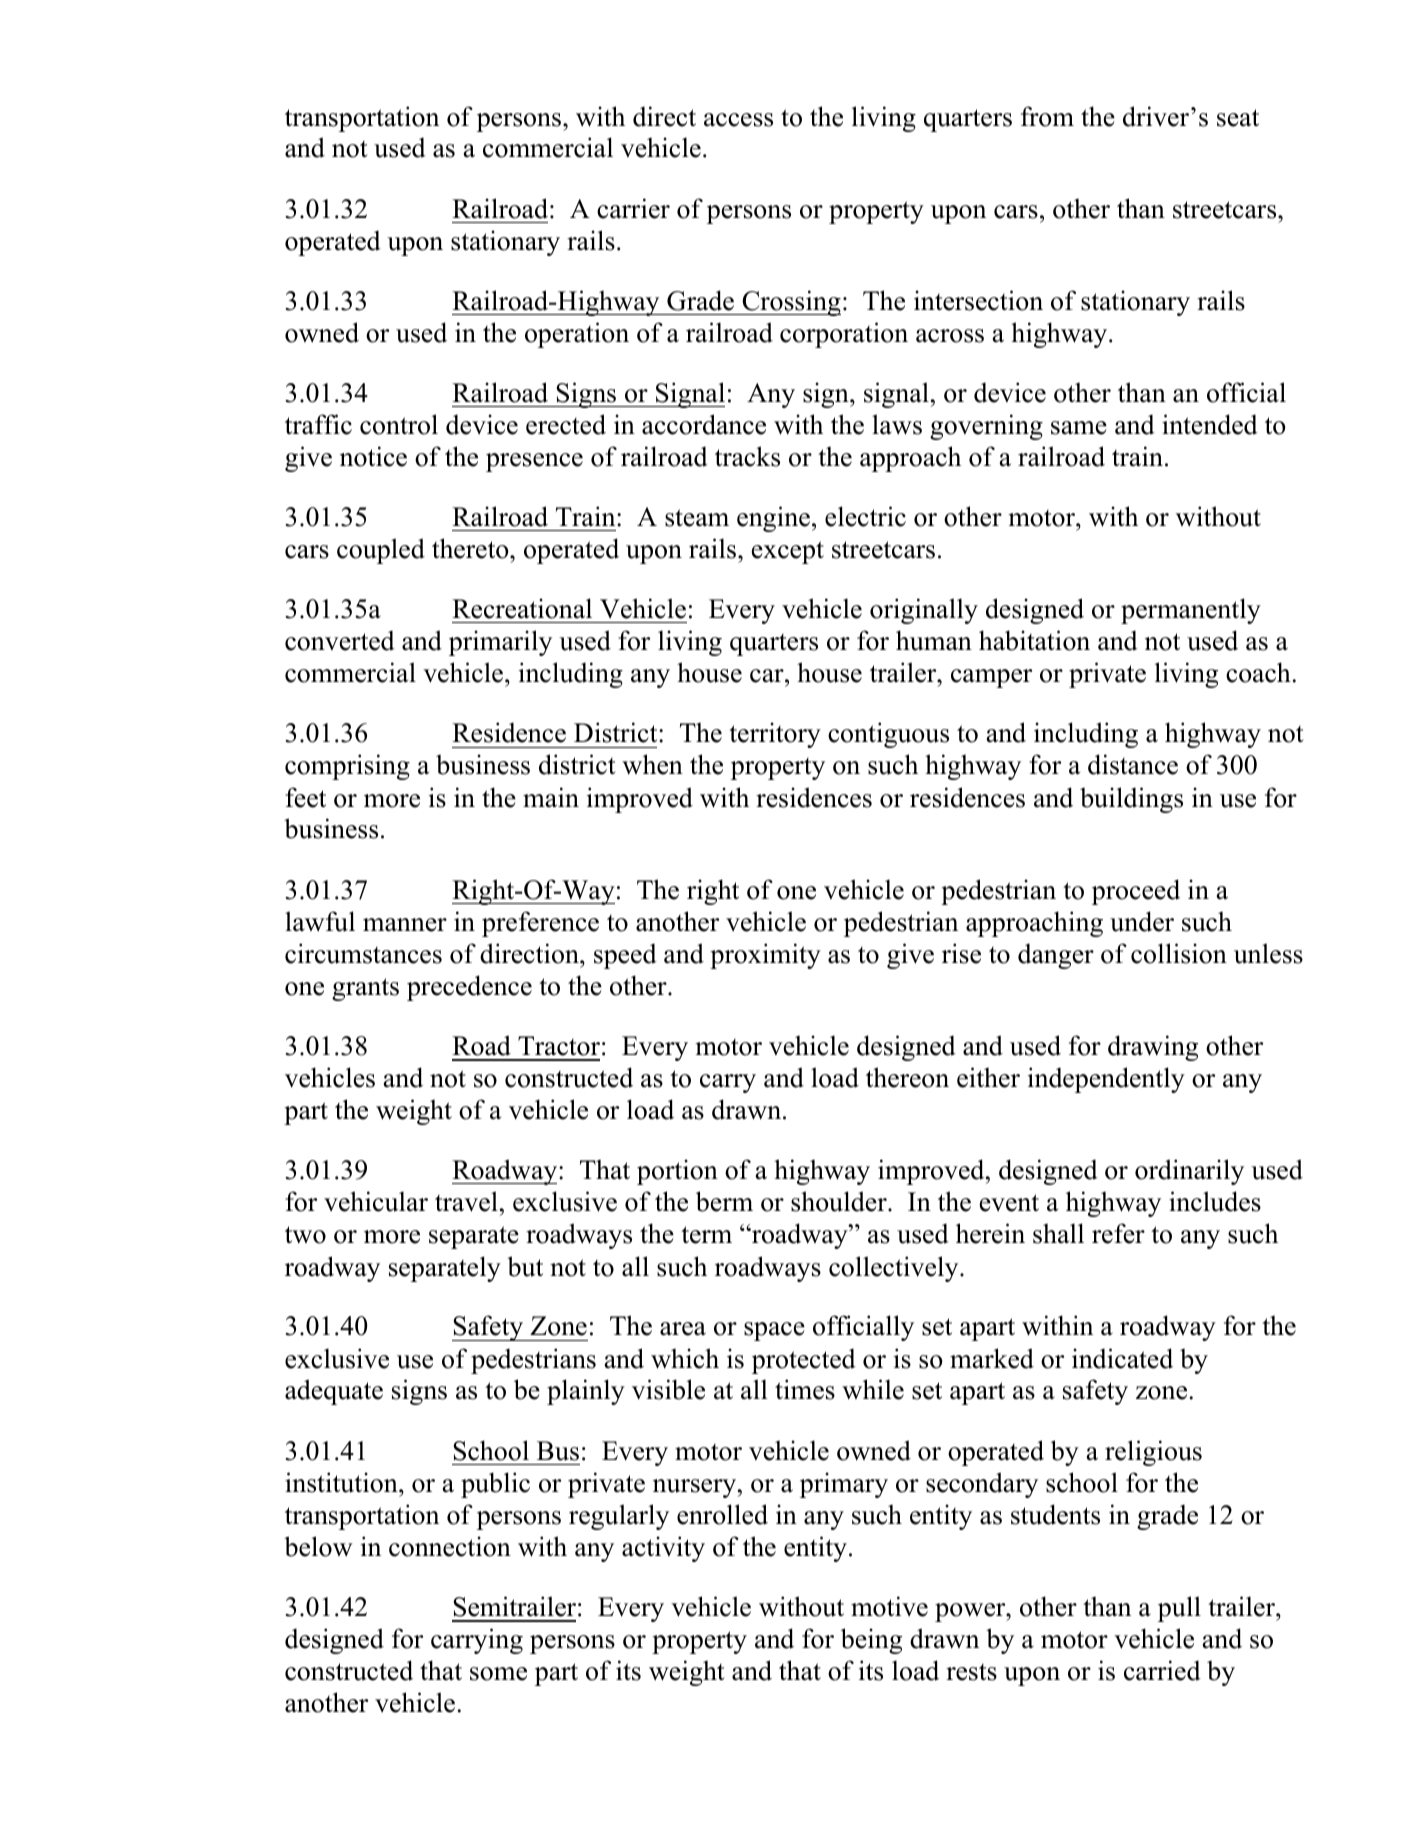 The width and height of the document is (1423, 1842). Describe the element at coordinates (376, 1201) in the document. I see `vehicular` at that location.
